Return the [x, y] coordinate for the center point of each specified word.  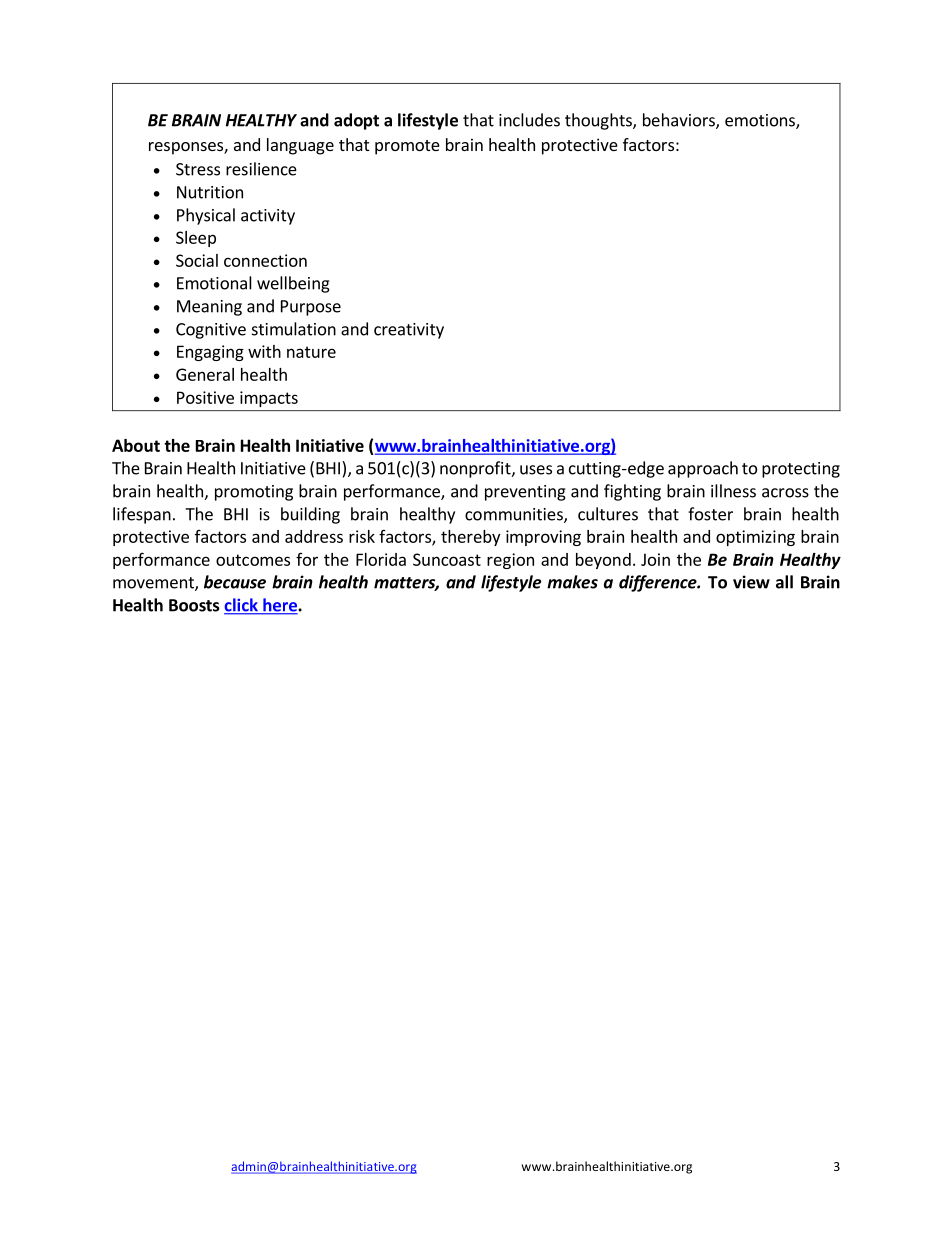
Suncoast [447, 559]
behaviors [680, 121]
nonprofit [476, 469]
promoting [254, 493]
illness [733, 491]
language [300, 146]
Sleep [196, 239]
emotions [761, 121]
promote [407, 147]
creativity [409, 331]
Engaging [210, 353]
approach [703, 469]
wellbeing [293, 284]
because [235, 582]
